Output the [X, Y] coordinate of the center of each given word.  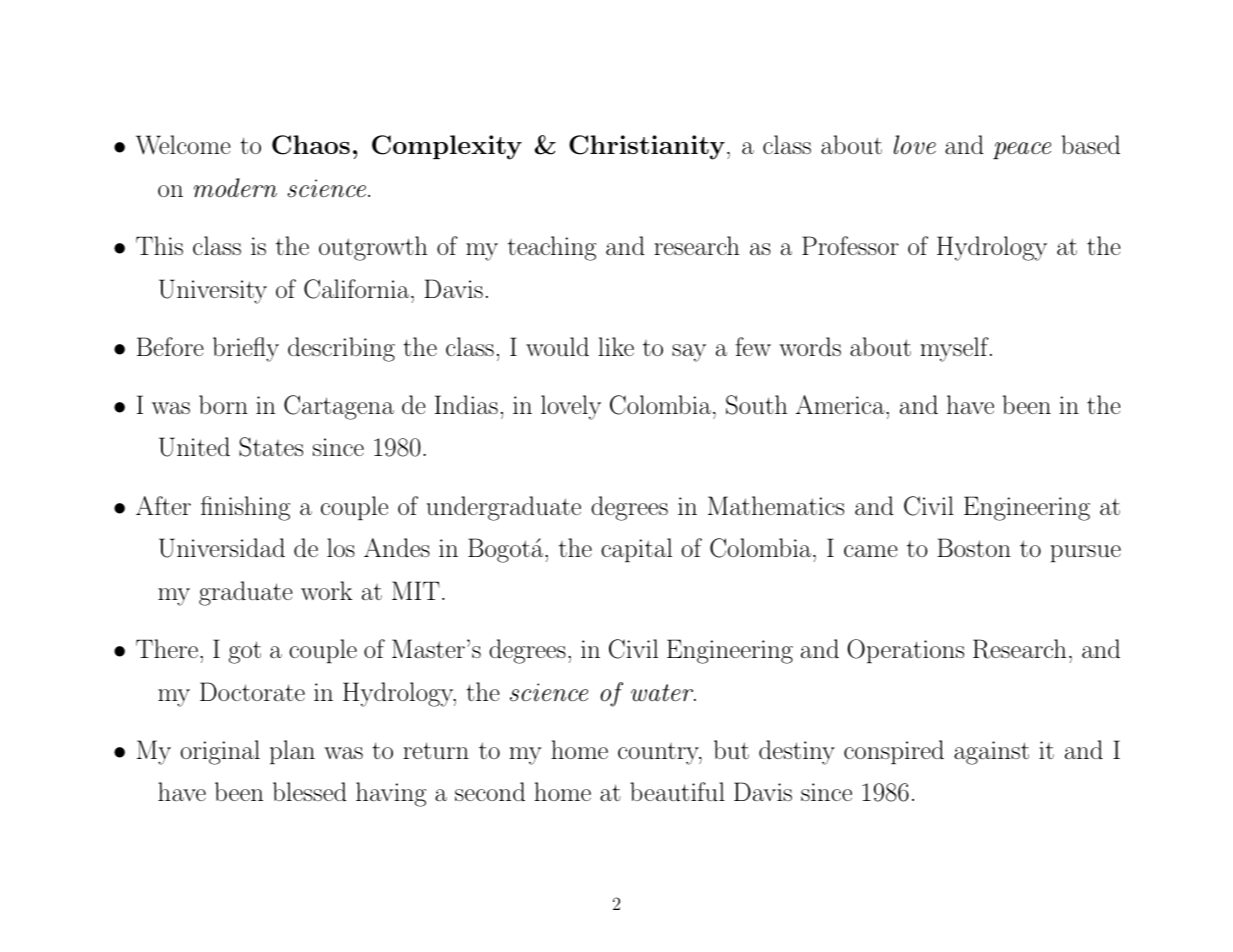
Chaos [311, 145]
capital [636, 550]
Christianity [647, 147]
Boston [974, 547]
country [659, 754]
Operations [905, 651]
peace [1022, 150]
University [213, 291]
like [616, 346]
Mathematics [776, 505]
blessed [310, 791]
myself [955, 349]
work [326, 590]
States [271, 447]
